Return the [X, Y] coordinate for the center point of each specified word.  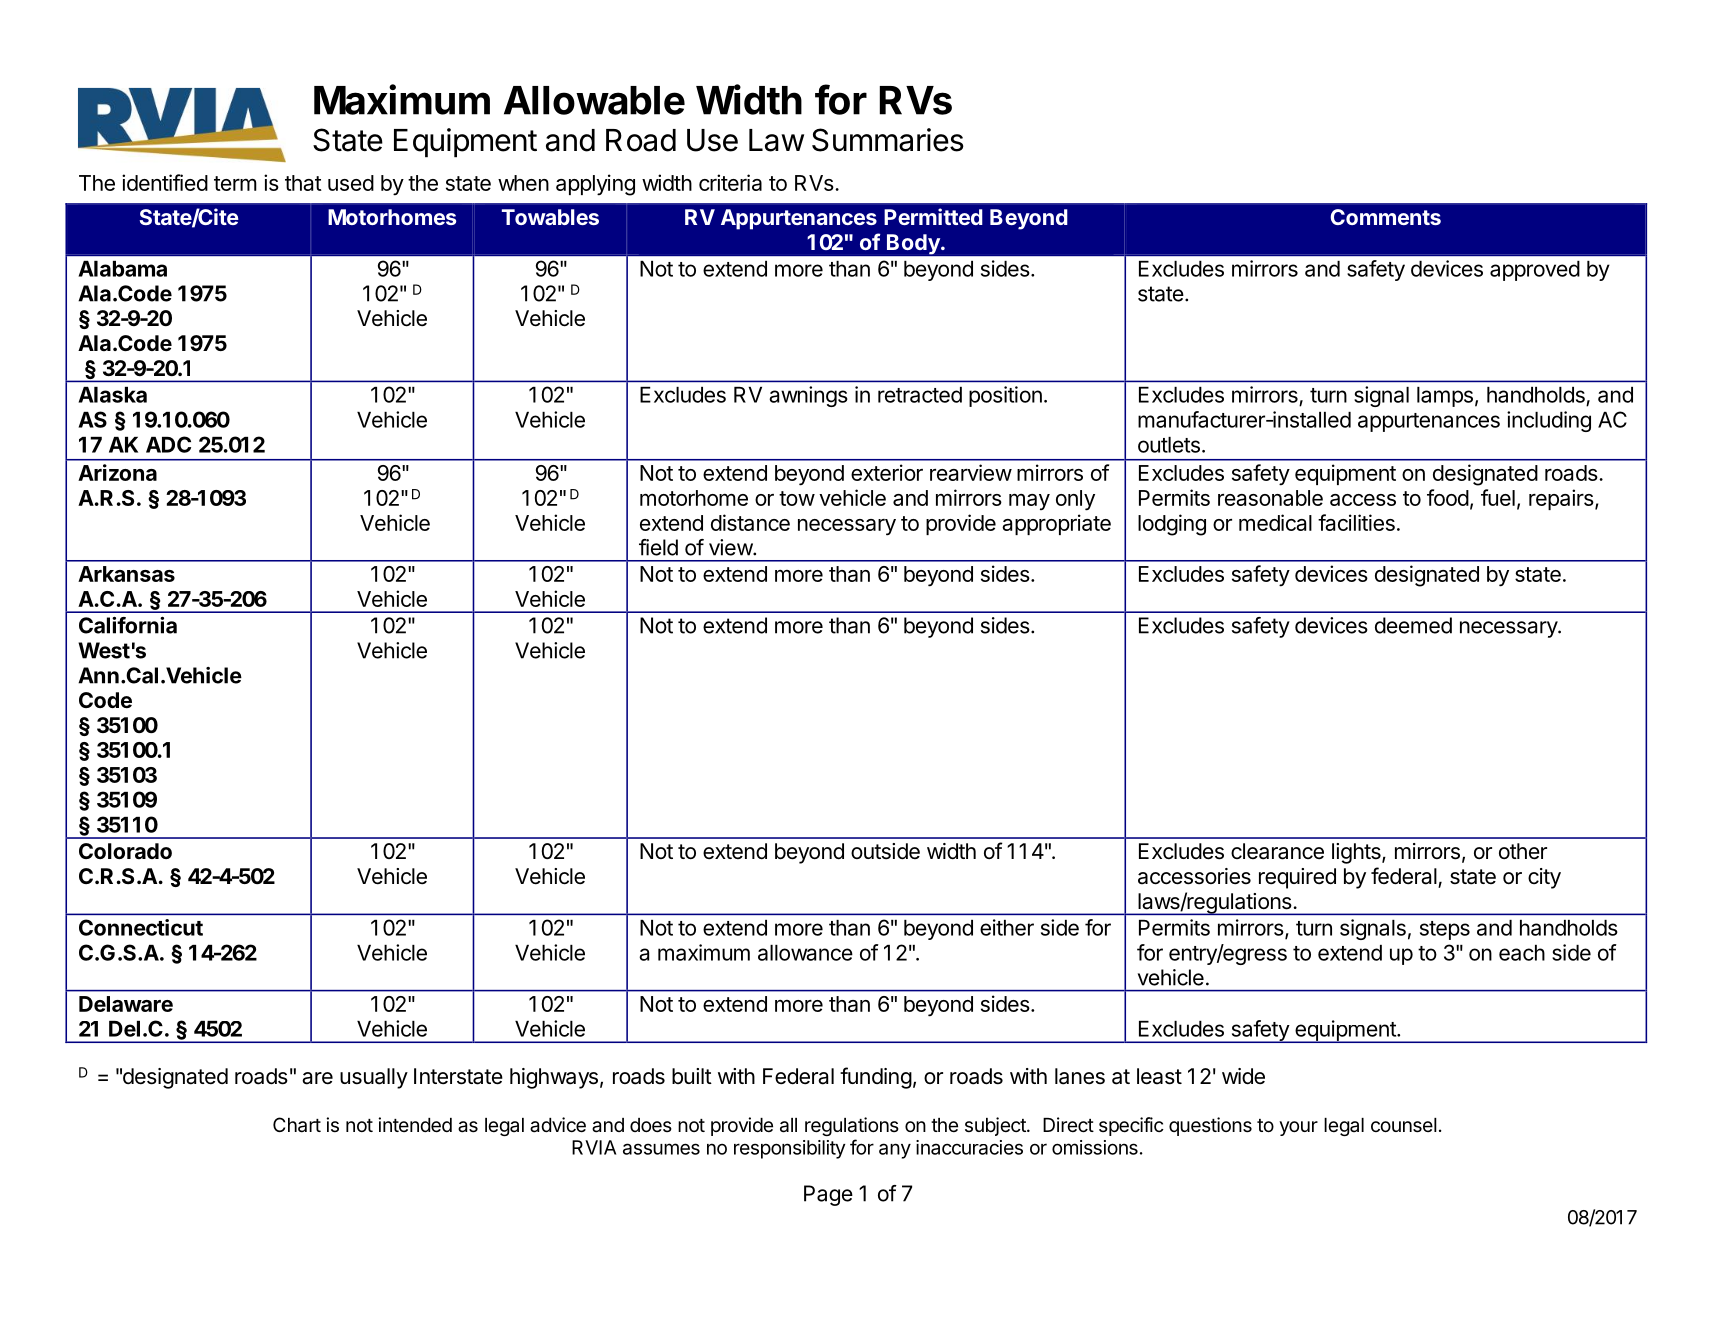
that [303, 183]
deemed [1413, 625]
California [128, 625]
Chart [297, 1125]
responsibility [789, 1149]
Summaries [888, 140]
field [658, 547]
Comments [1385, 217]
